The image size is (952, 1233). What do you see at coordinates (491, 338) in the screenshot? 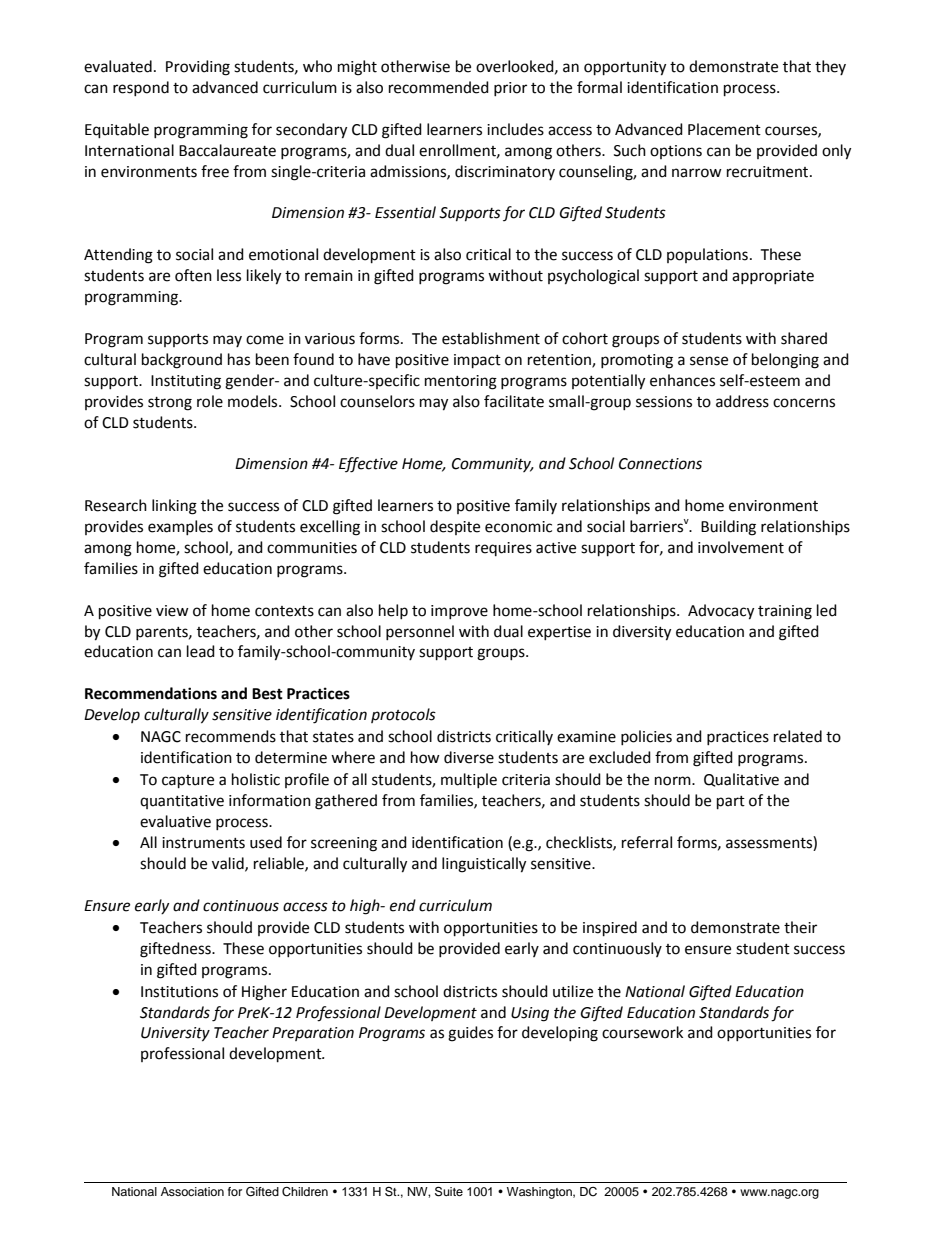
I see `establishment` at bounding box center [491, 338].
